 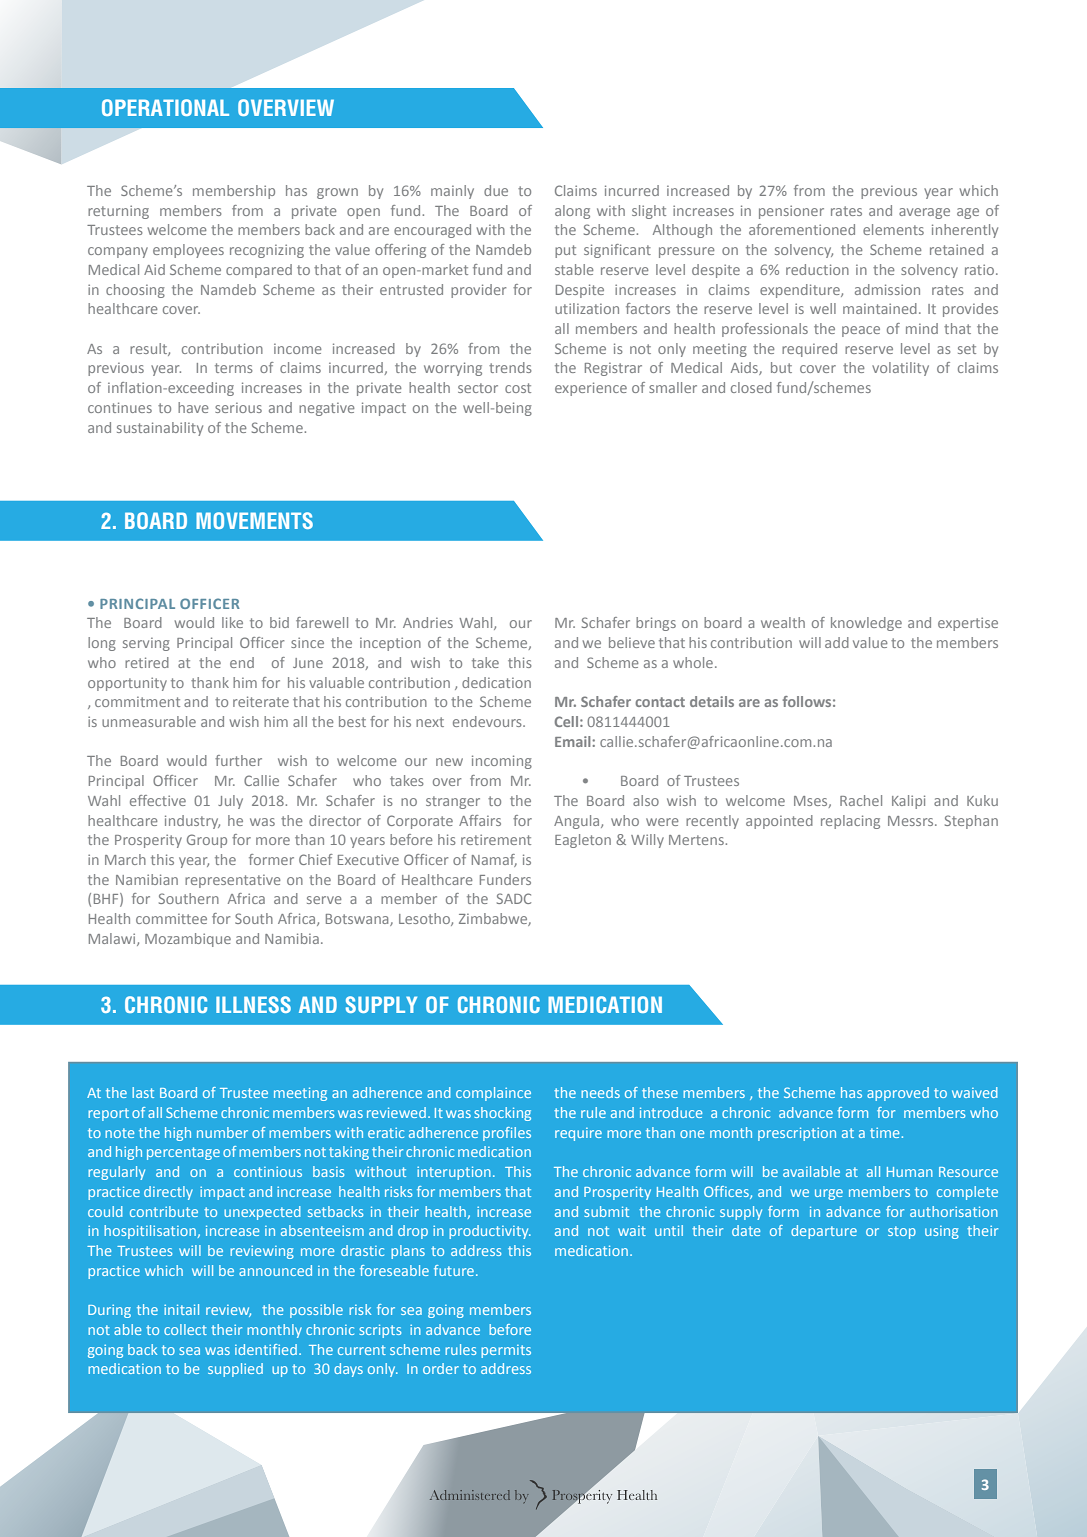 I want to click on incoming, so click(x=502, y=762).
